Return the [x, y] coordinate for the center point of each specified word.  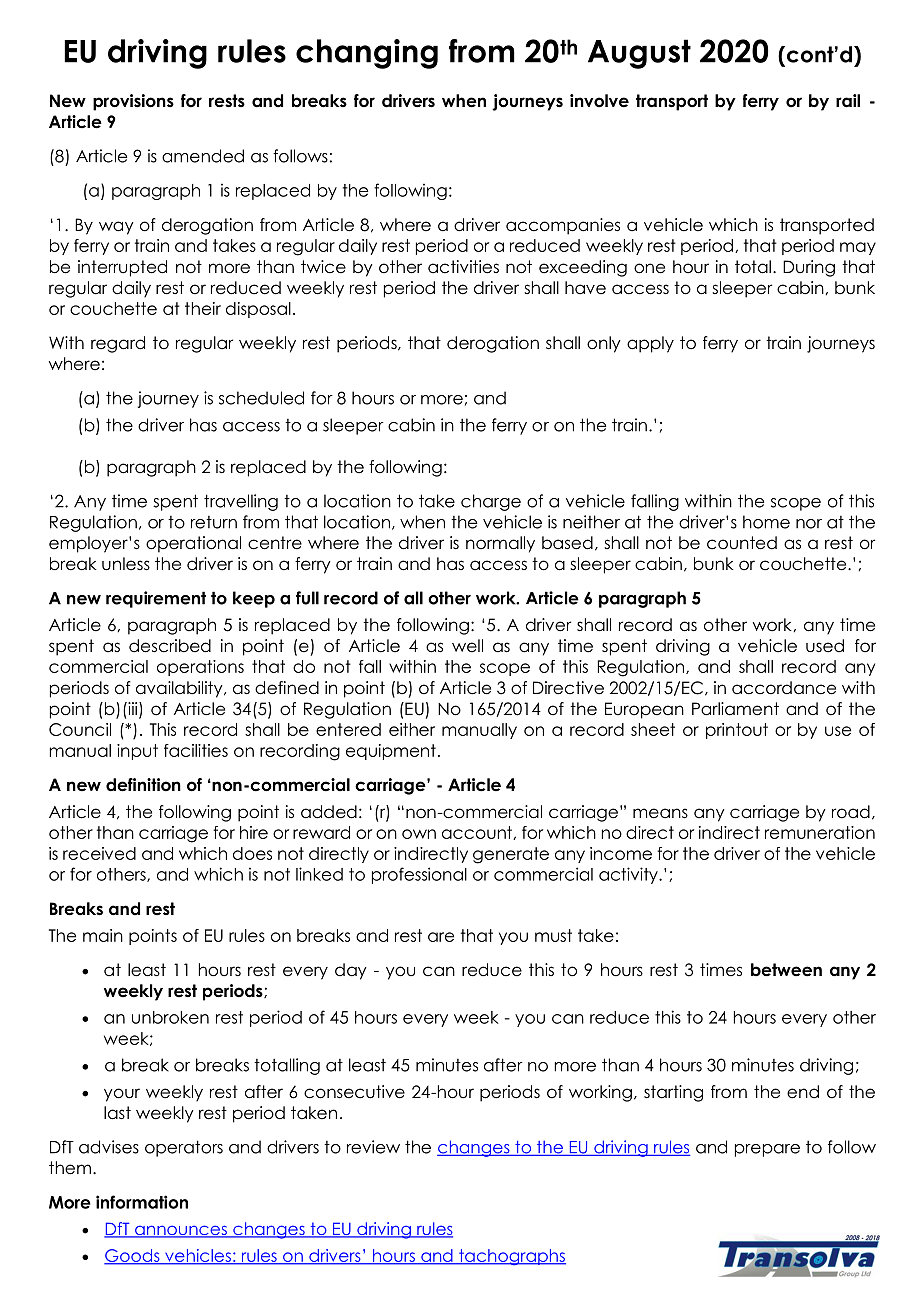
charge [491, 502]
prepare [767, 1150]
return [214, 522]
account [478, 833]
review [373, 1147]
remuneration [820, 832]
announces [181, 1231]
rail [848, 101]
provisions [133, 102]
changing [367, 54]
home [766, 522]
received [99, 853]
